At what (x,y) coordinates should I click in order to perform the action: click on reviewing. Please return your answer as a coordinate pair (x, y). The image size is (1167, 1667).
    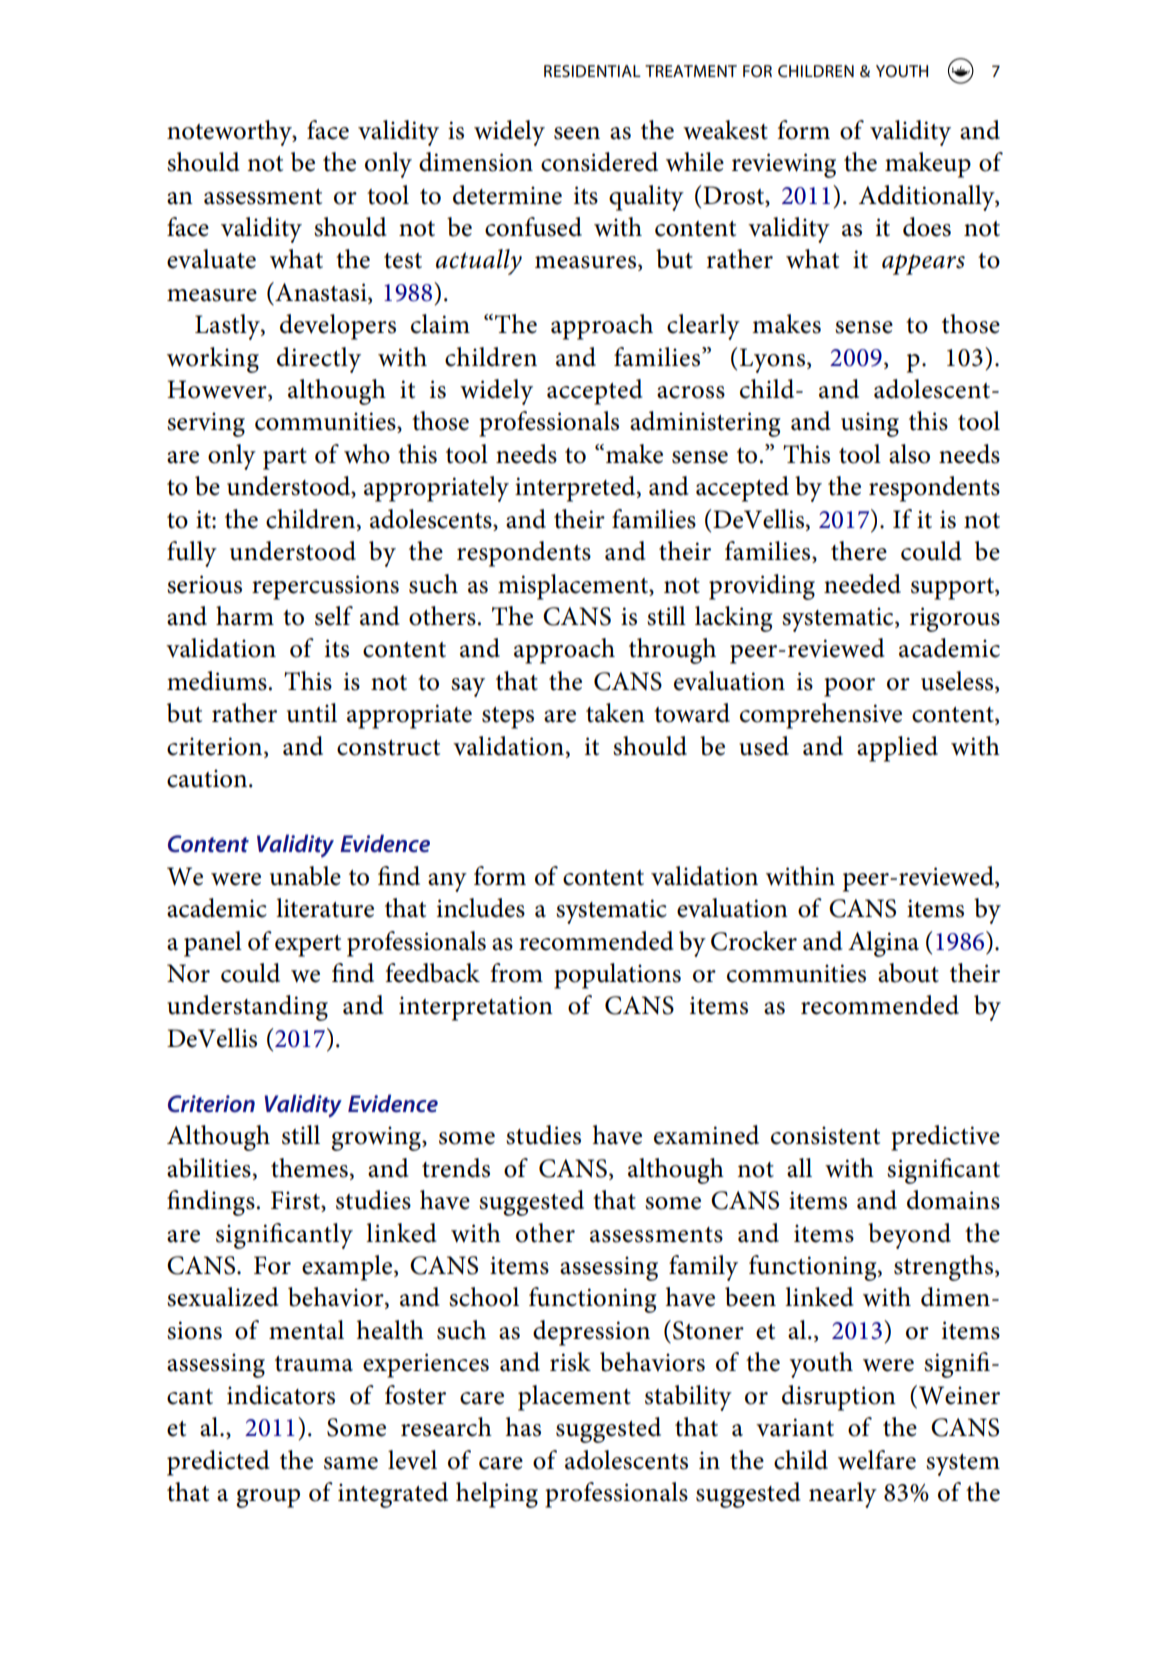
    Looking at the image, I should click on (784, 165).
